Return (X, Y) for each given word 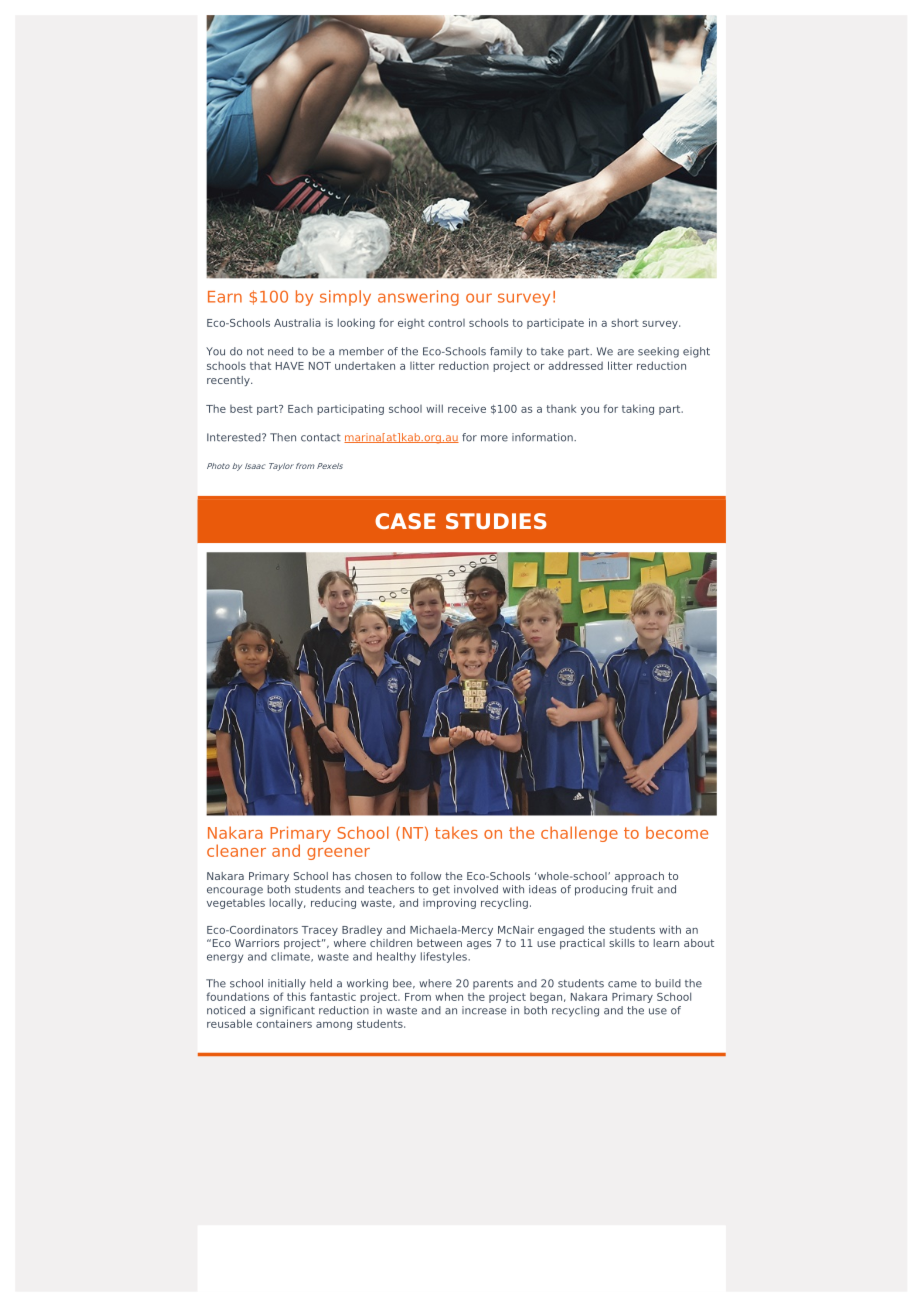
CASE (405, 521)
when (449, 996)
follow (425, 876)
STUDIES (496, 521)
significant (287, 1011)
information (543, 437)
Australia (297, 322)
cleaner (236, 850)
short (625, 322)
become (677, 832)
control (446, 323)
